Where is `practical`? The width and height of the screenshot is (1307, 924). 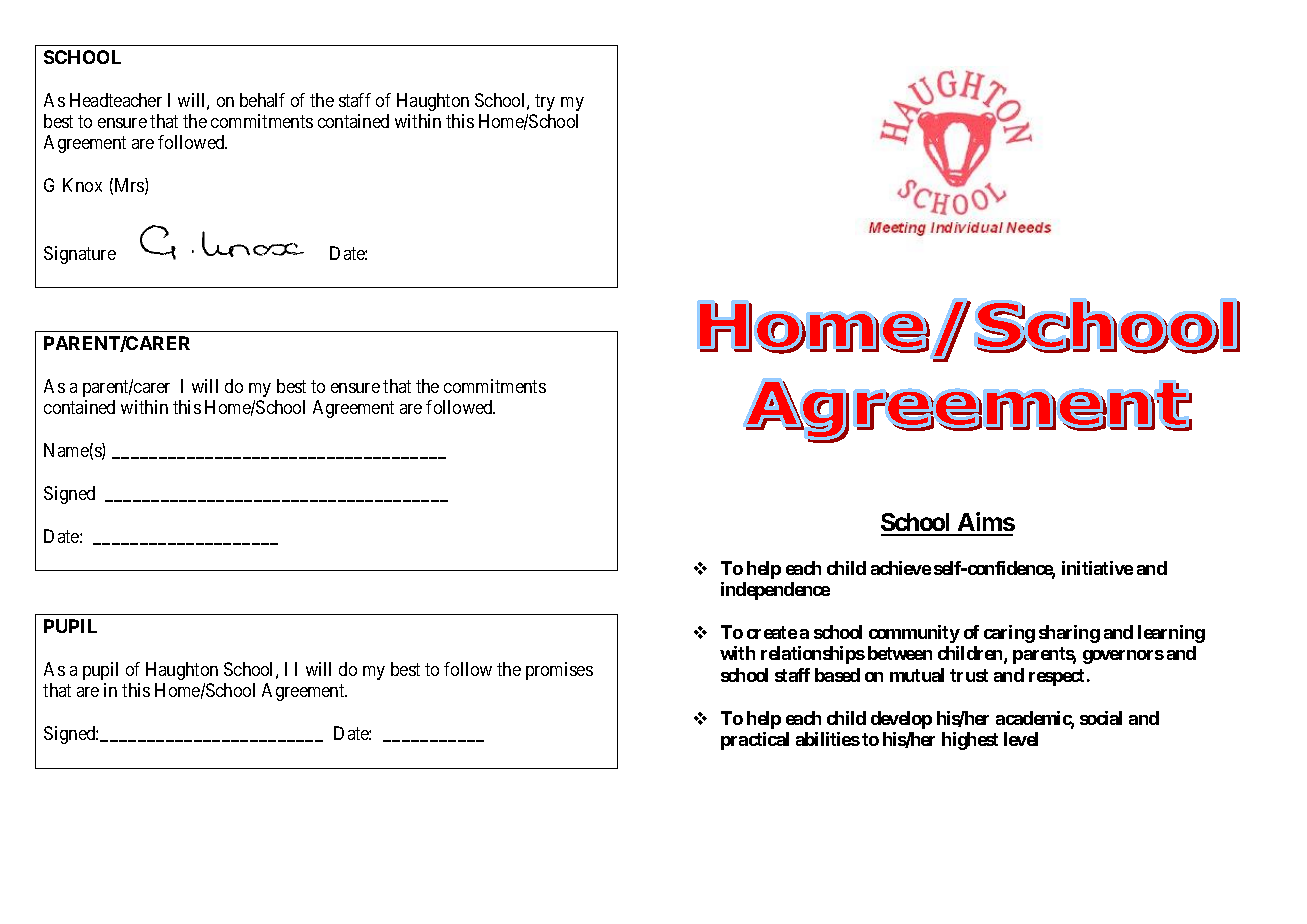 practical is located at coordinates (755, 741).
